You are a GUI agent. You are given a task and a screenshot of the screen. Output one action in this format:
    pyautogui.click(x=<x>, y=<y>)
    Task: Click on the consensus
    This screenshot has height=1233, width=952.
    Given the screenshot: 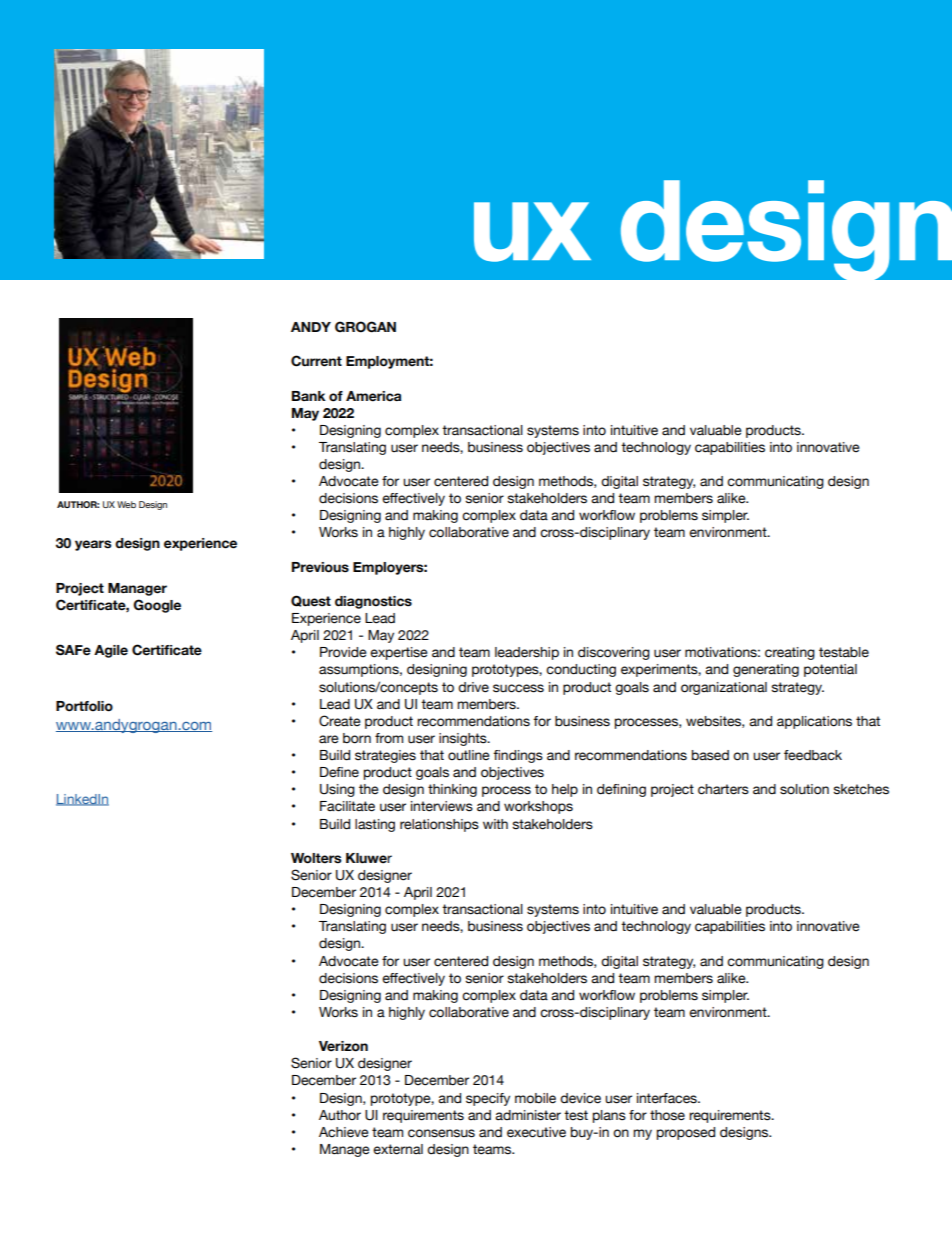 What is the action you would take?
    pyautogui.click(x=441, y=1133)
